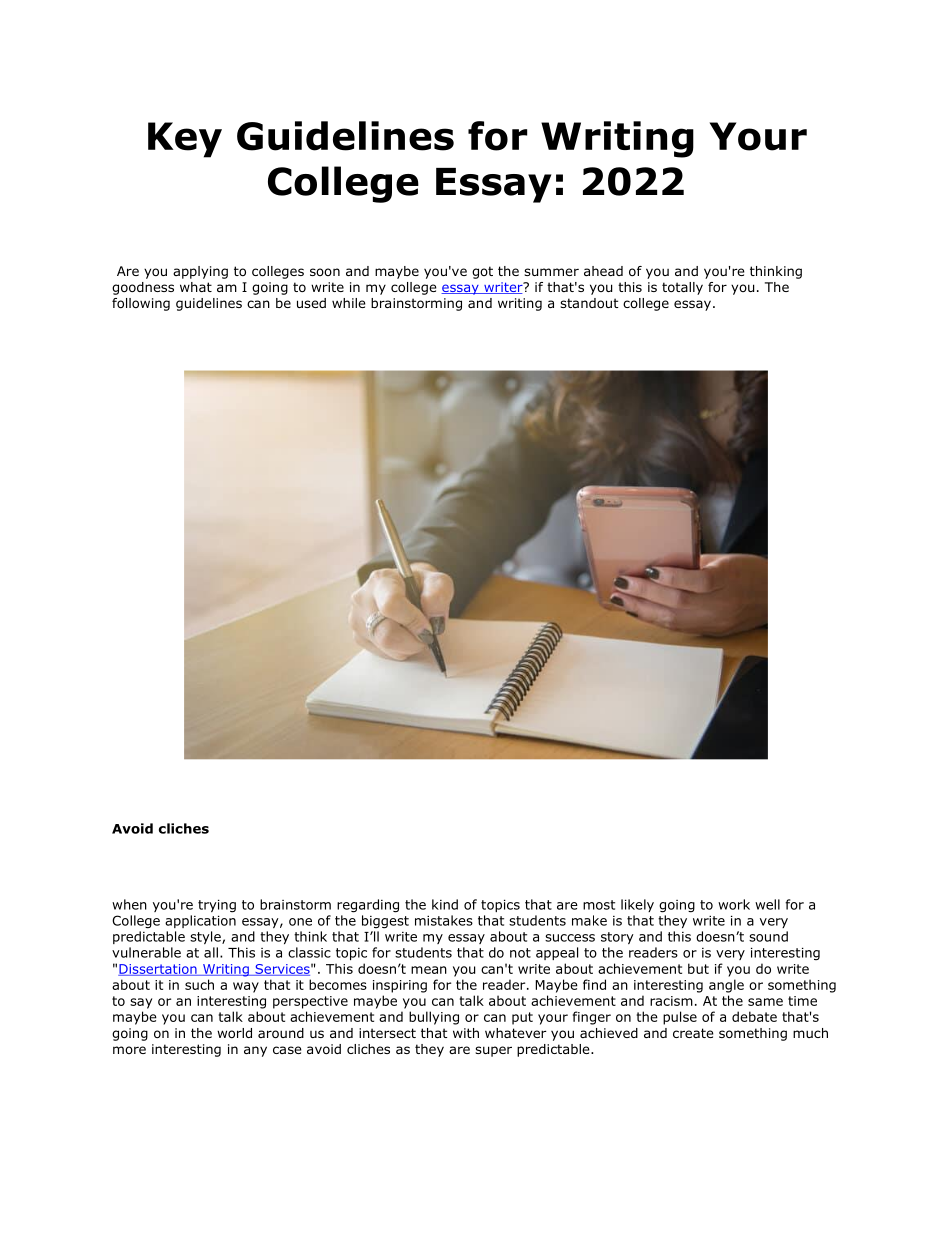 This screenshot has height=1233, width=952. I want to click on standout, so click(589, 303).
